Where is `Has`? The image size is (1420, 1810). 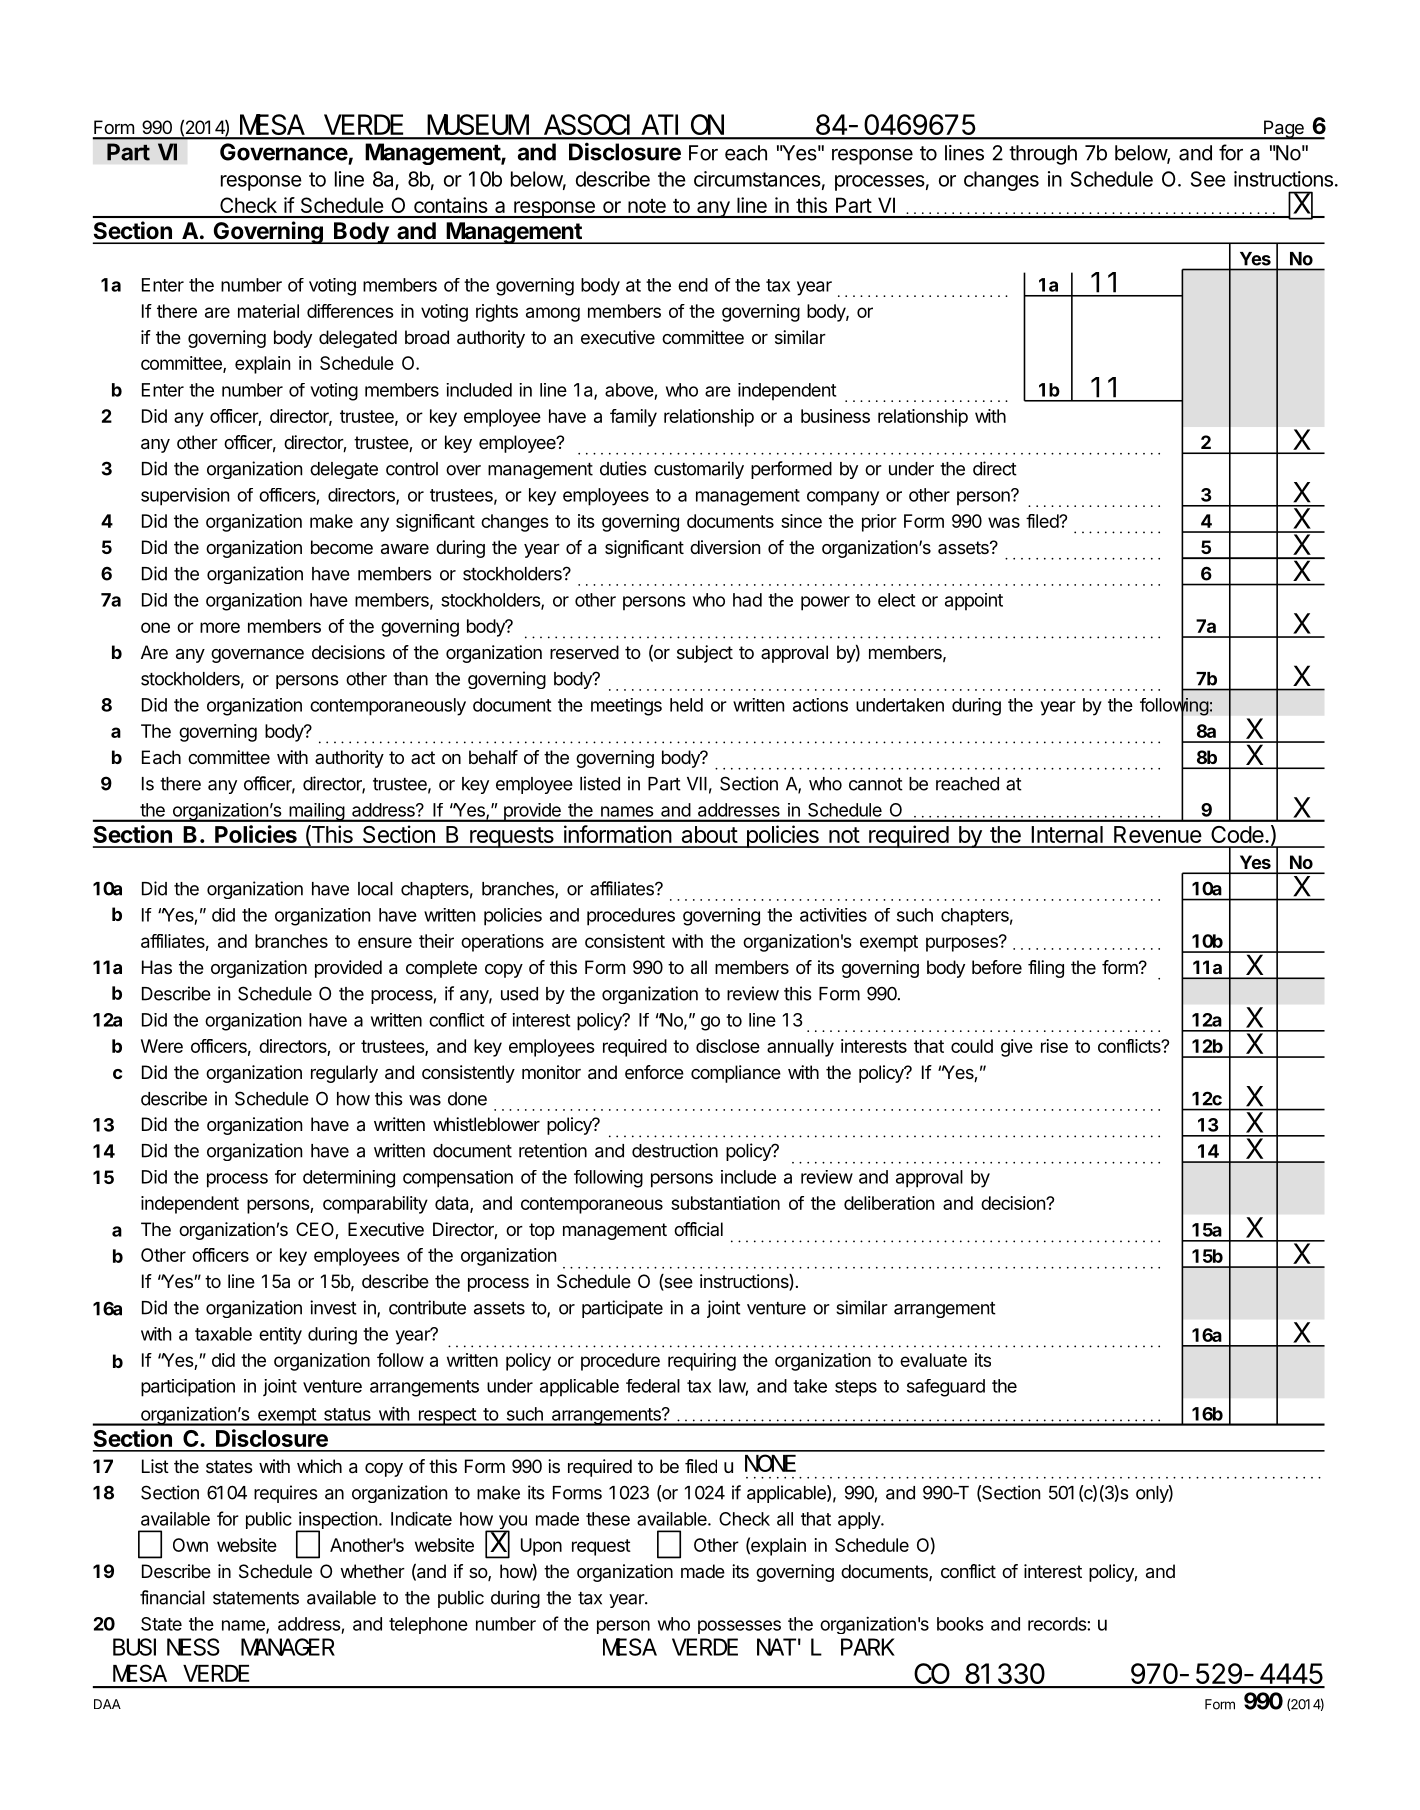
Has is located at coordinates (157, 967).
